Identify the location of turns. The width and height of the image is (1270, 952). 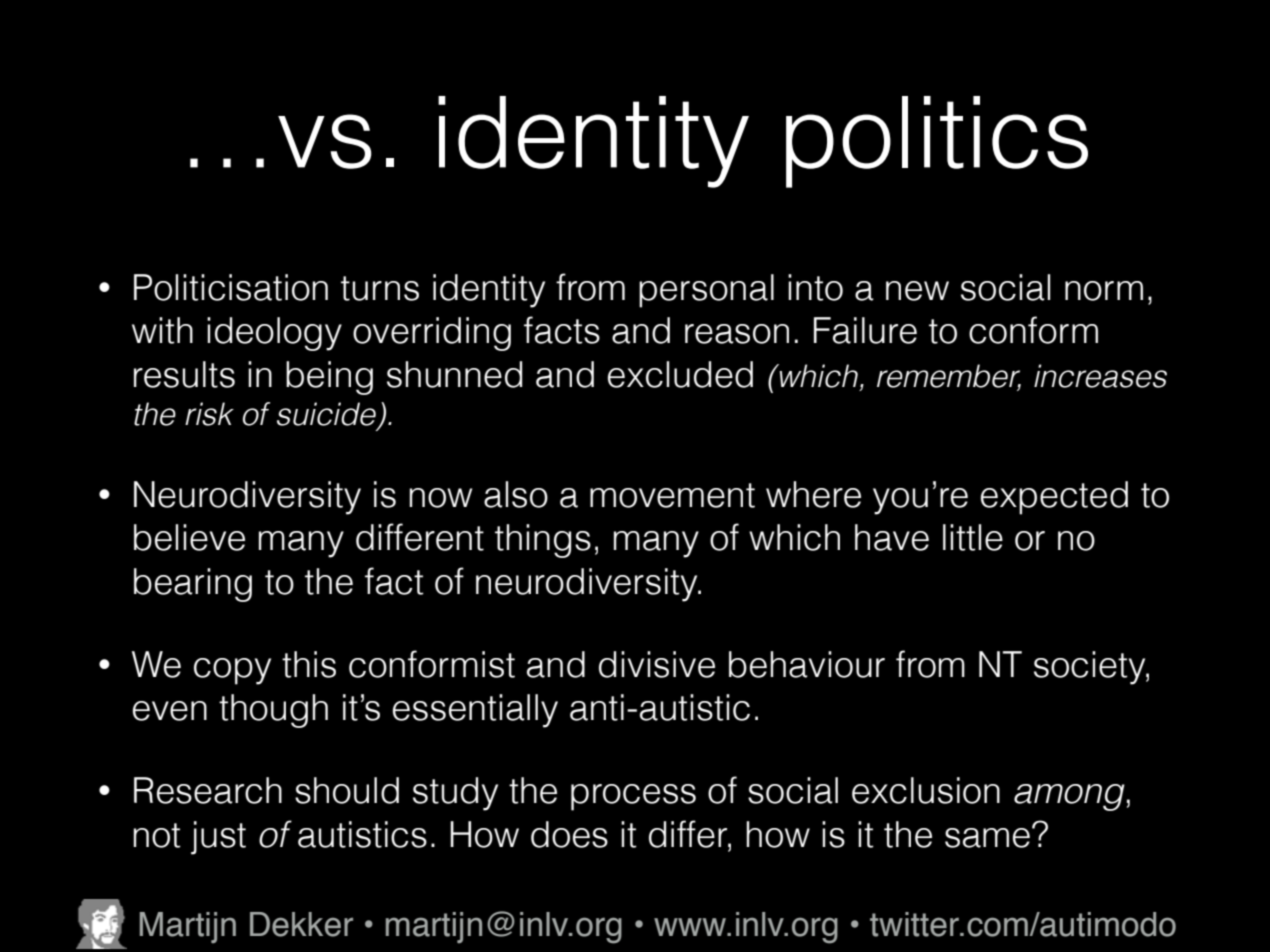
(380, 288).
